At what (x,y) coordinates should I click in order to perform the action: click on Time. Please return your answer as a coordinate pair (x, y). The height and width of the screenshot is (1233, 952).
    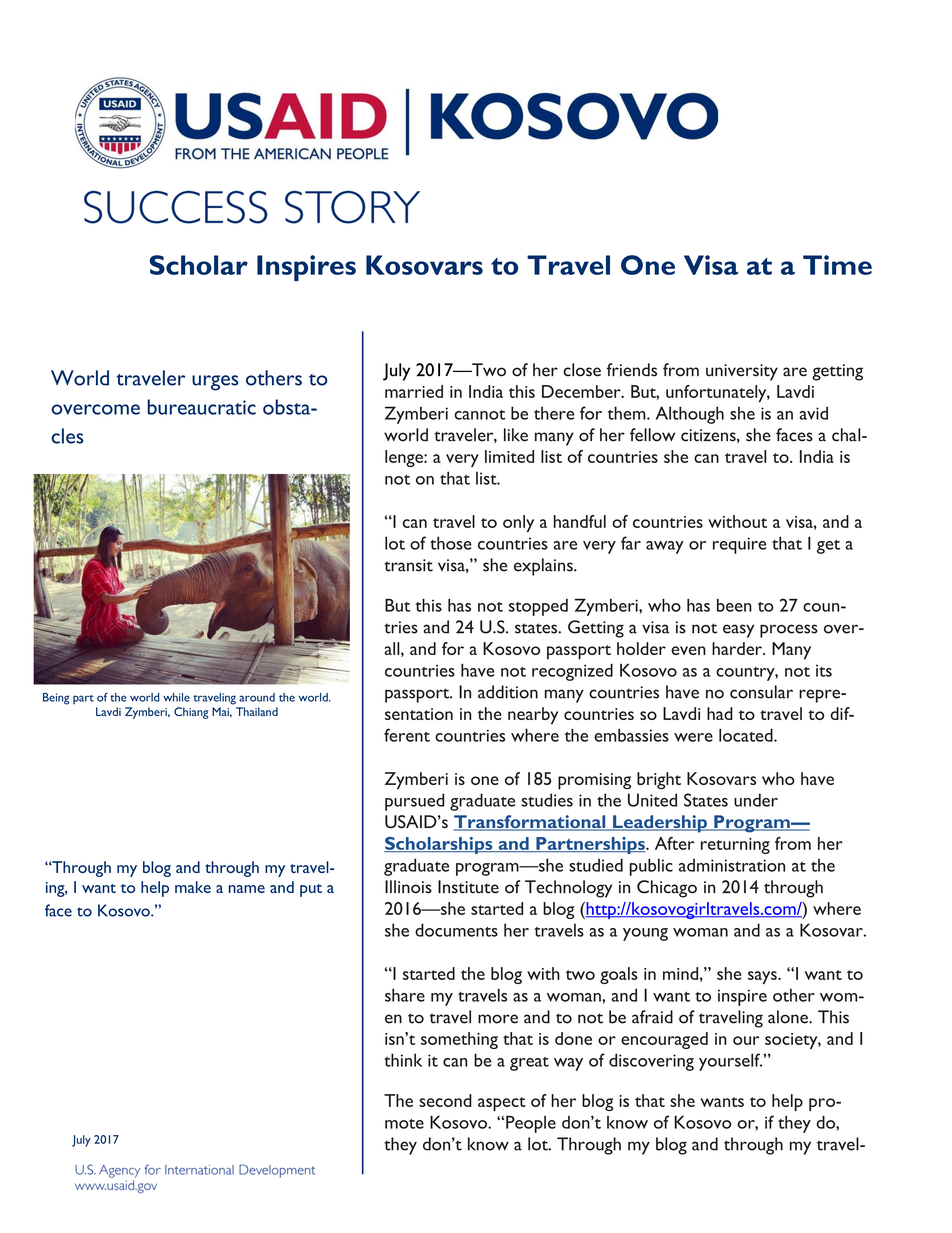
    Looking at the image, I should click on (837, 265).
